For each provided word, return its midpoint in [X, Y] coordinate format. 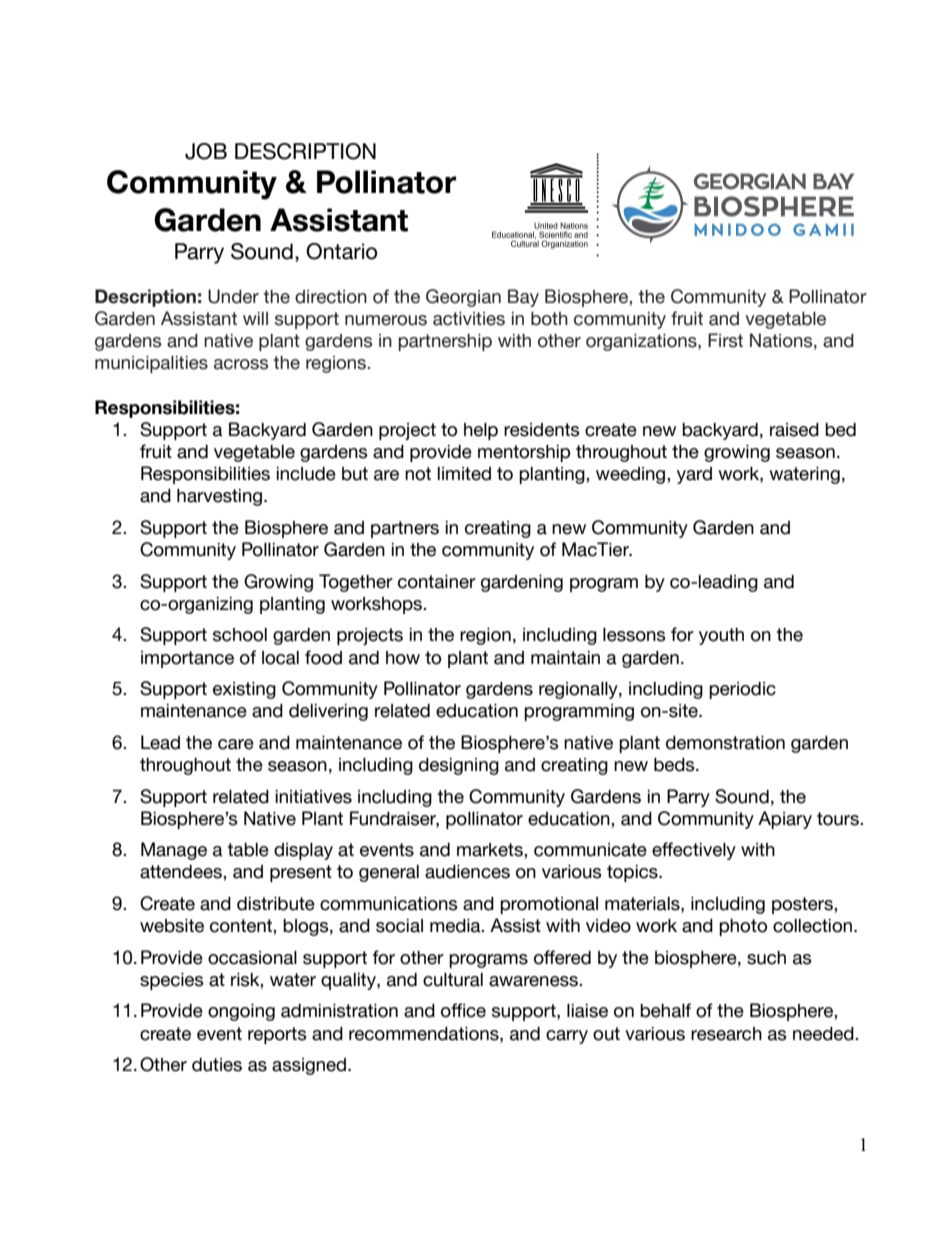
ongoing [241, 1012]
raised [794, 430]
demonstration [725, 743]
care [236, 744]
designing [459, 766]
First [725, 340]
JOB [206, 151]
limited [464, 474]
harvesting [219, 497]
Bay [523, 298]
